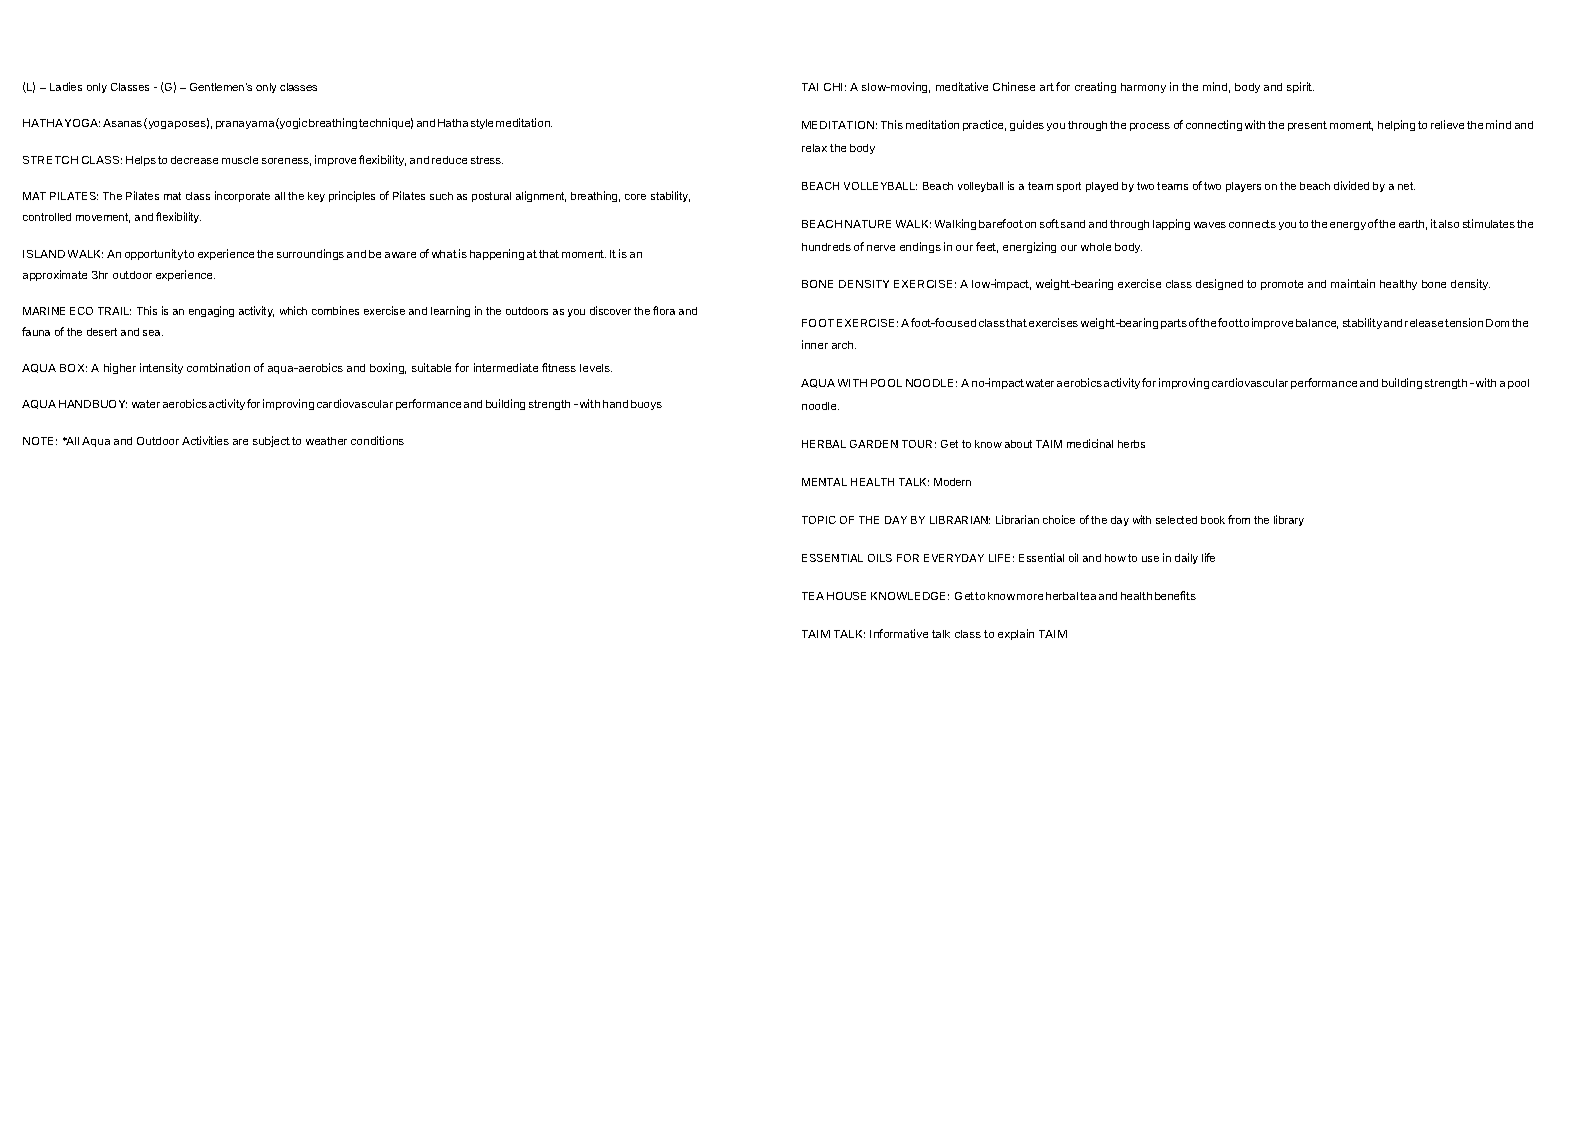 The width and height of the page is (1595, 1128). What do you see at coordinates (962, 86) in the page?
I see `meditative` at bounding box center [962, 86].
